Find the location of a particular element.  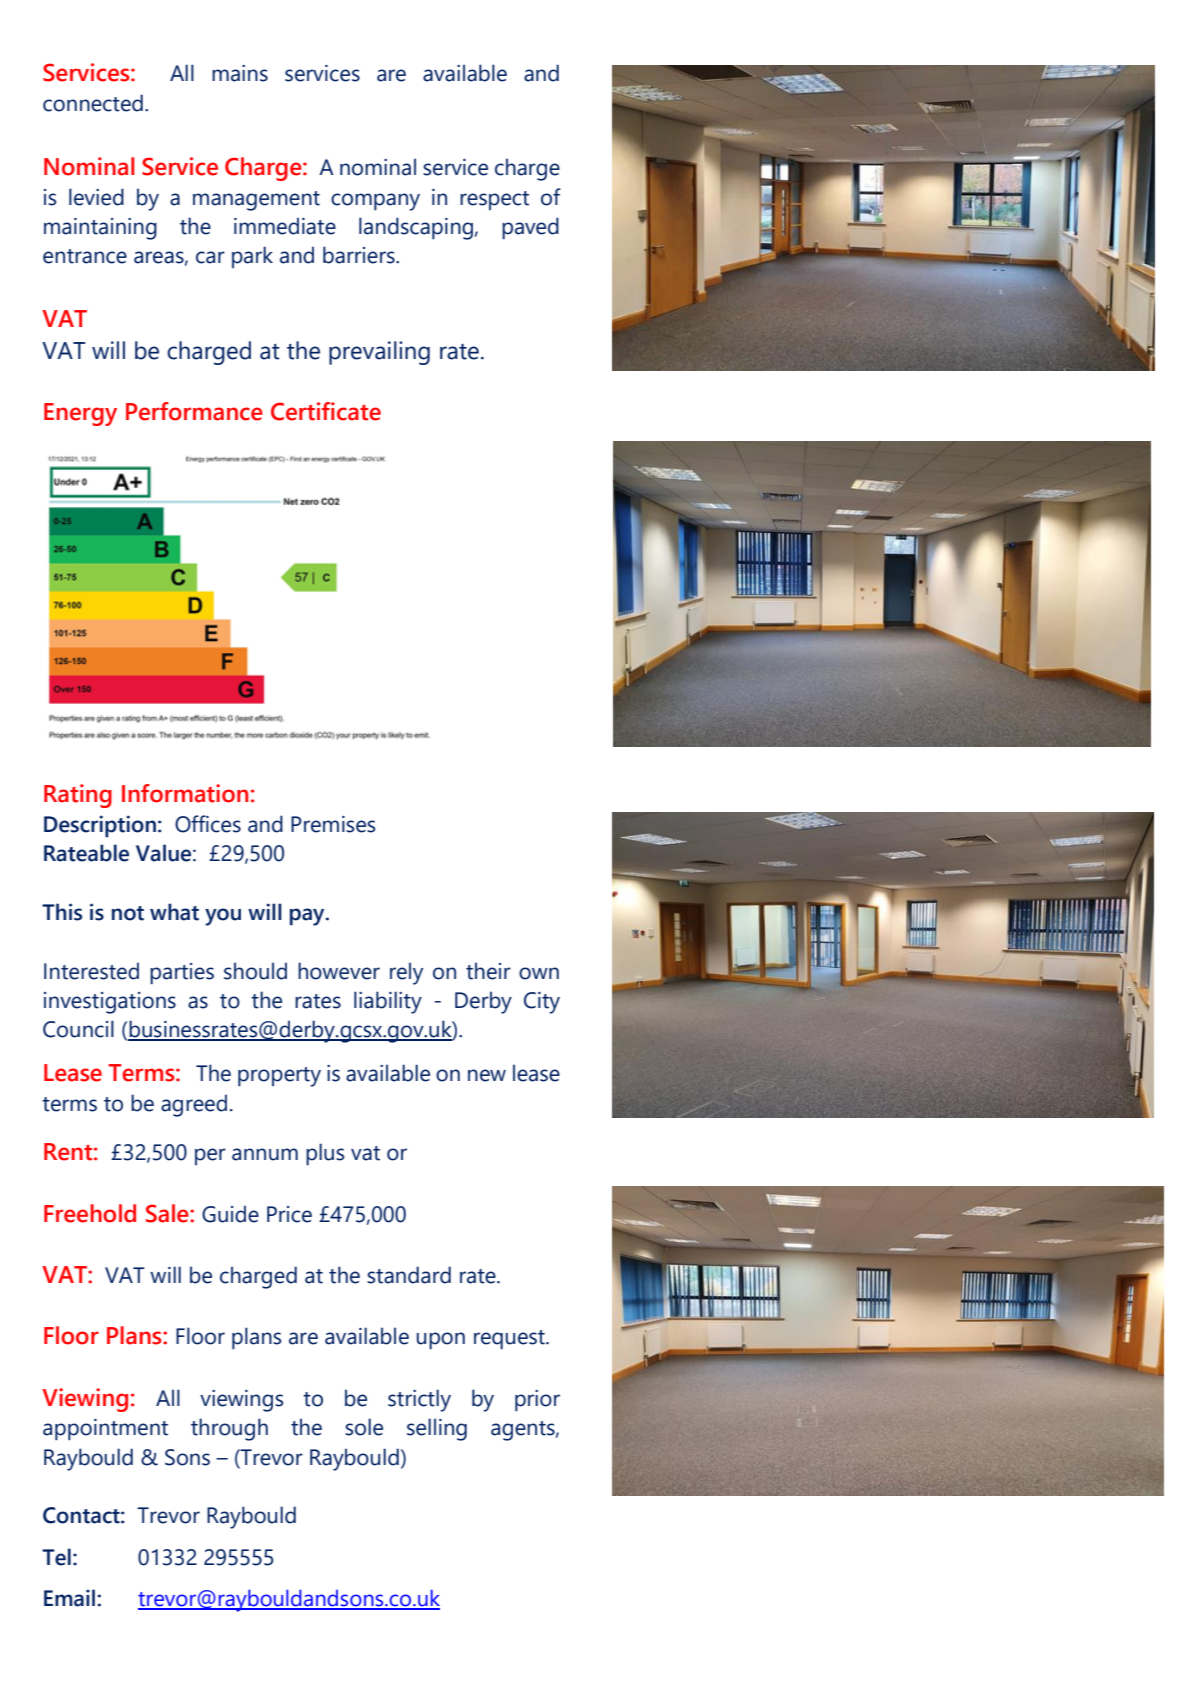

connected is located at coordinates (93, 103).
